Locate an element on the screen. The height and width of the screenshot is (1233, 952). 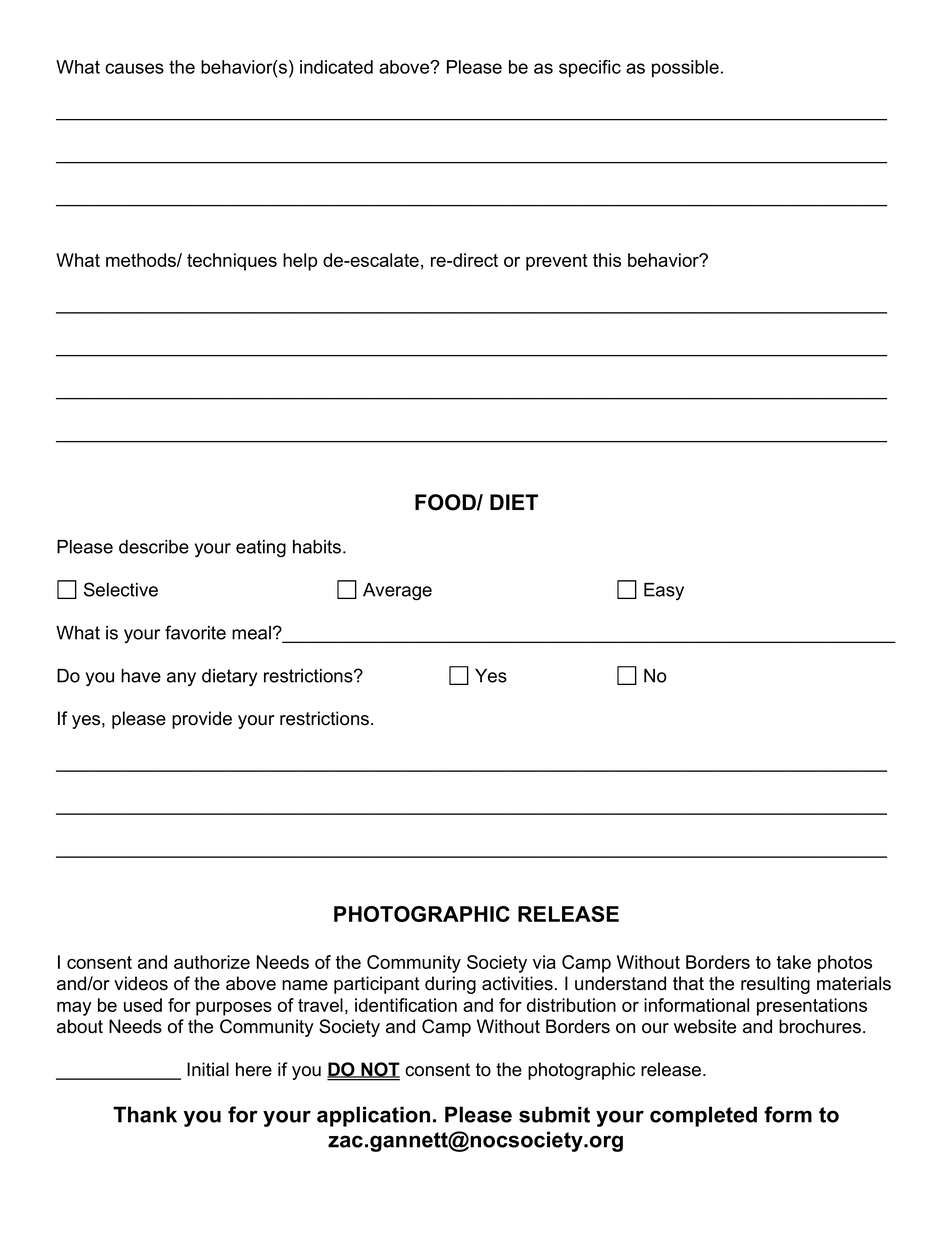
take is located at coordinates (794, 962).
